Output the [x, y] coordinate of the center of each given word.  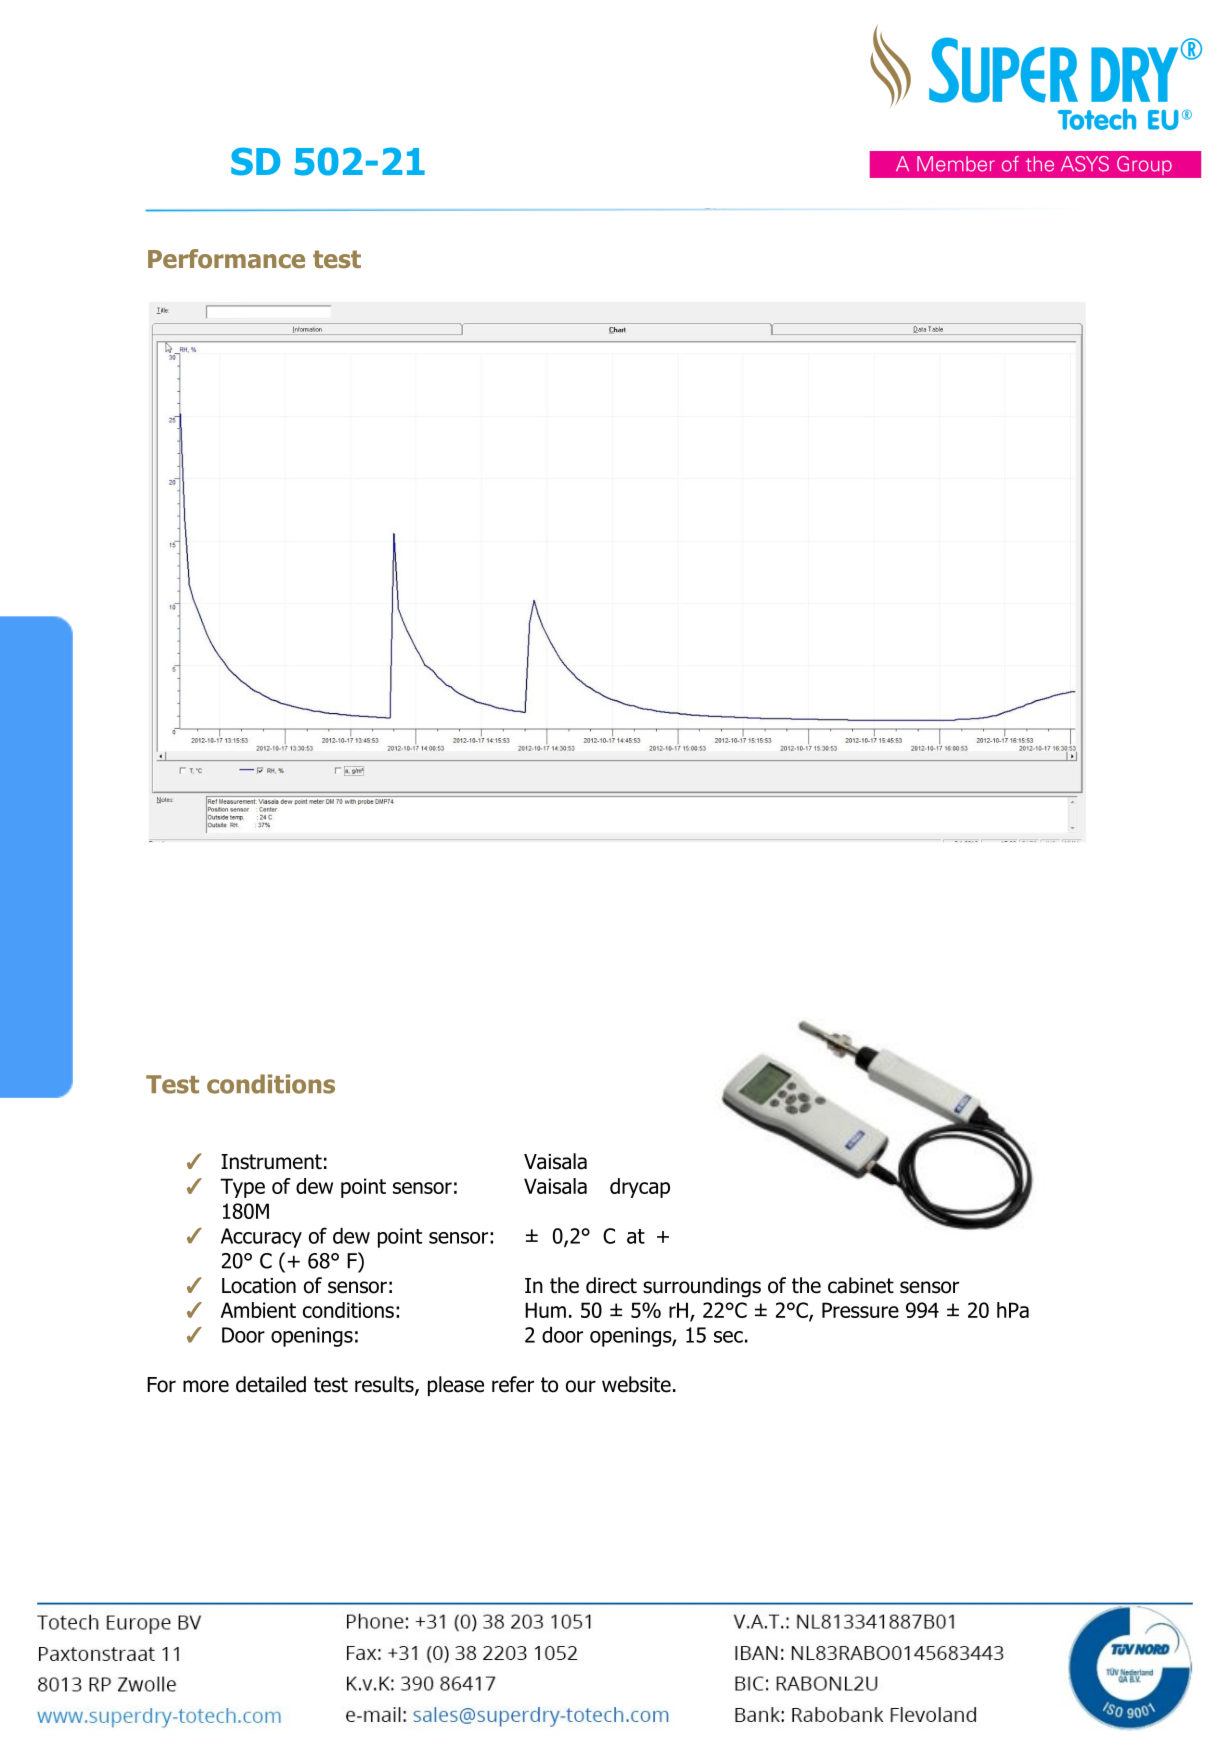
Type [242, 1188]
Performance [226, 259]
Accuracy [261, 1238]
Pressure [860, 1310]
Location [259, 1286]
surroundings [702, 1287]
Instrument [271, 1162]
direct [611, 1285]
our [581, 1386]
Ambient [258, 1310]
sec [728, 1337]
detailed [271, 1384]
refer [513, 1384]
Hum [545, 1310]
